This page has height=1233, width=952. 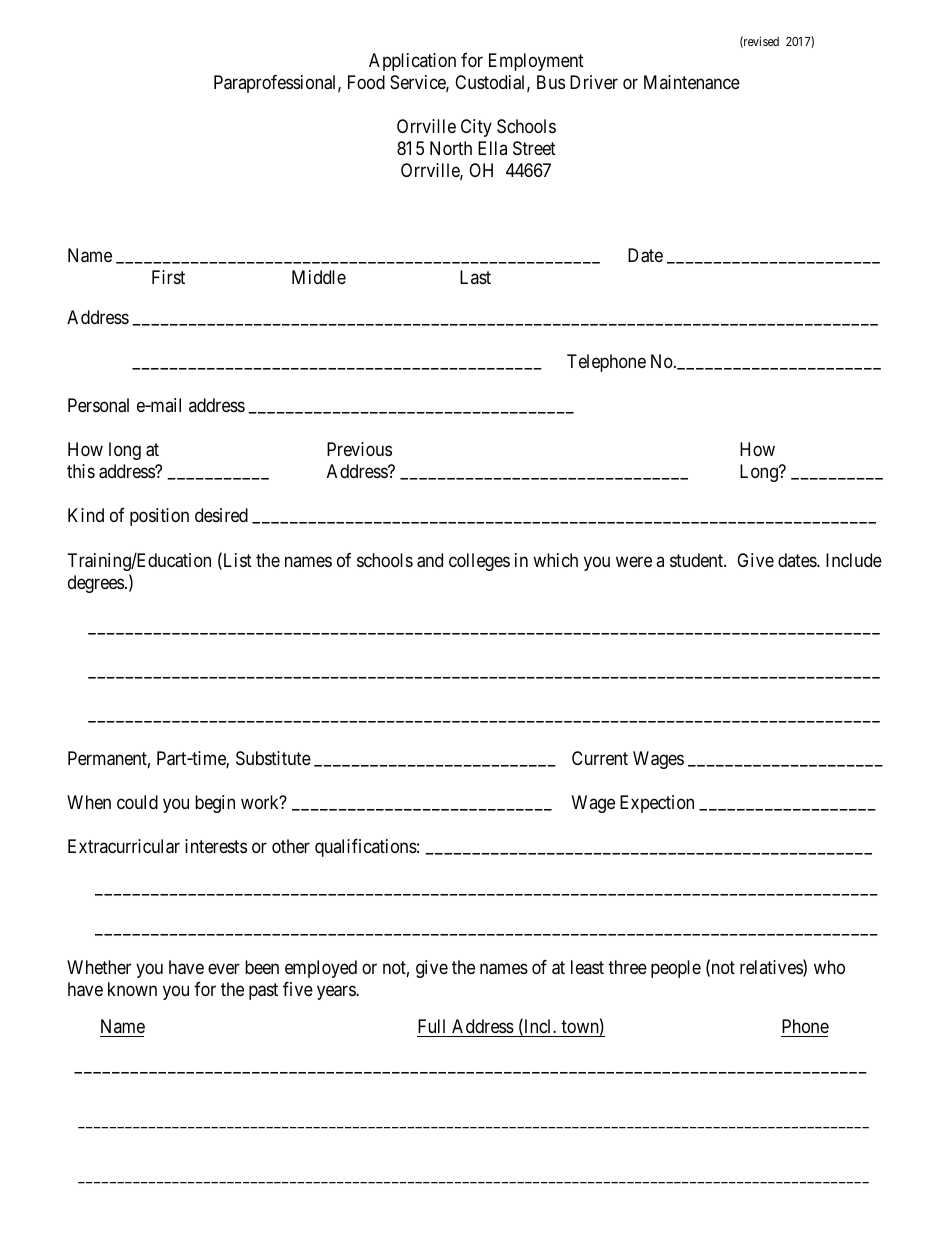 What do you see at coordinates (431, 1026) in the page?
I see `Full` at bounding box center [431, 1026].
